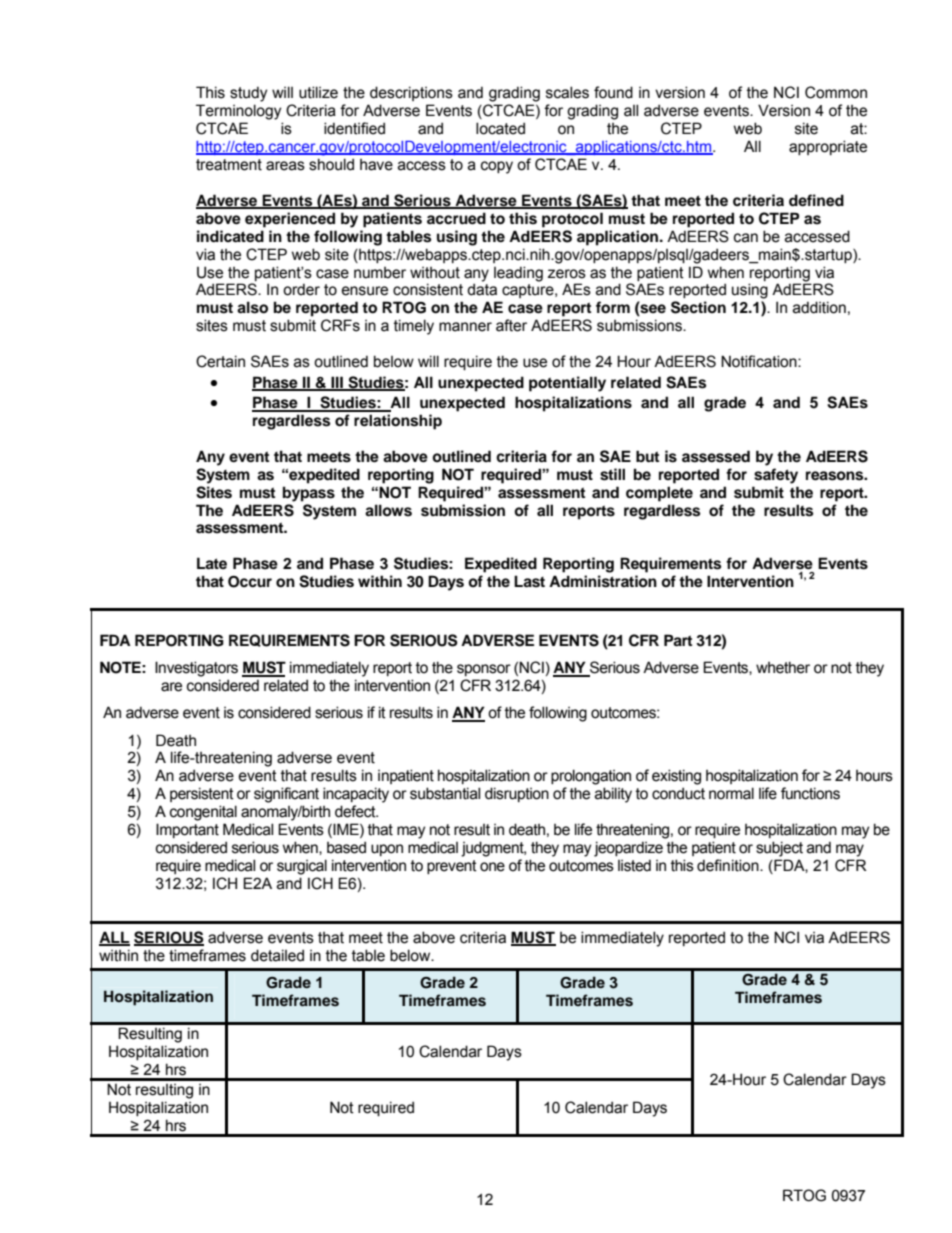 This screenshot has width=952, height=1233. I want to click on bypass, so click(309, 494).
